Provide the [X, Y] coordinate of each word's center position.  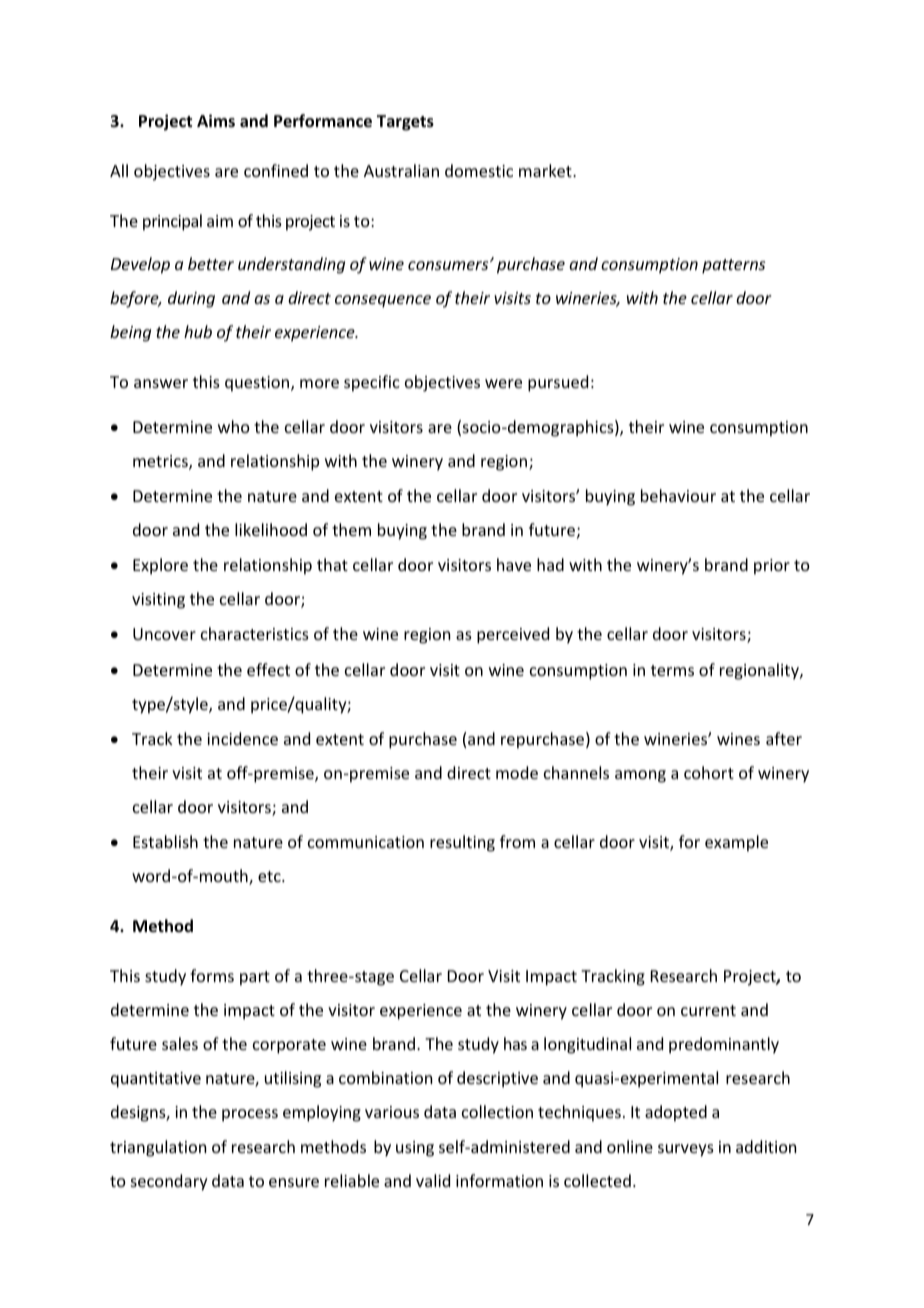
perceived [513, 635]
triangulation [158, 1148]
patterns [733, 266]
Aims [216, 120]
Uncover [164, 634]
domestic [479, 170]
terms [672, 670]
